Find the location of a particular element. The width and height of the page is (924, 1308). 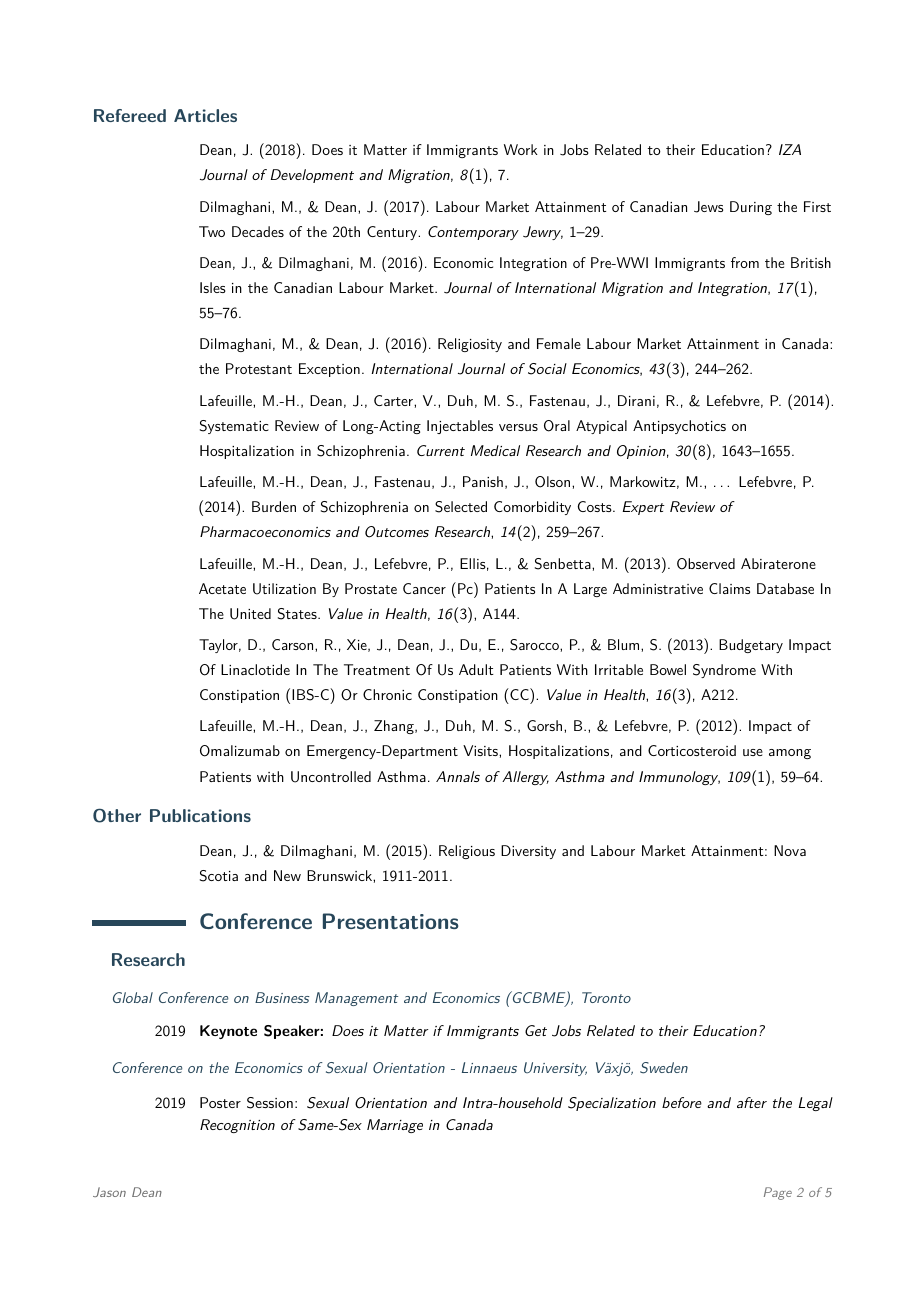

United is located at coordinates (250, 614).
